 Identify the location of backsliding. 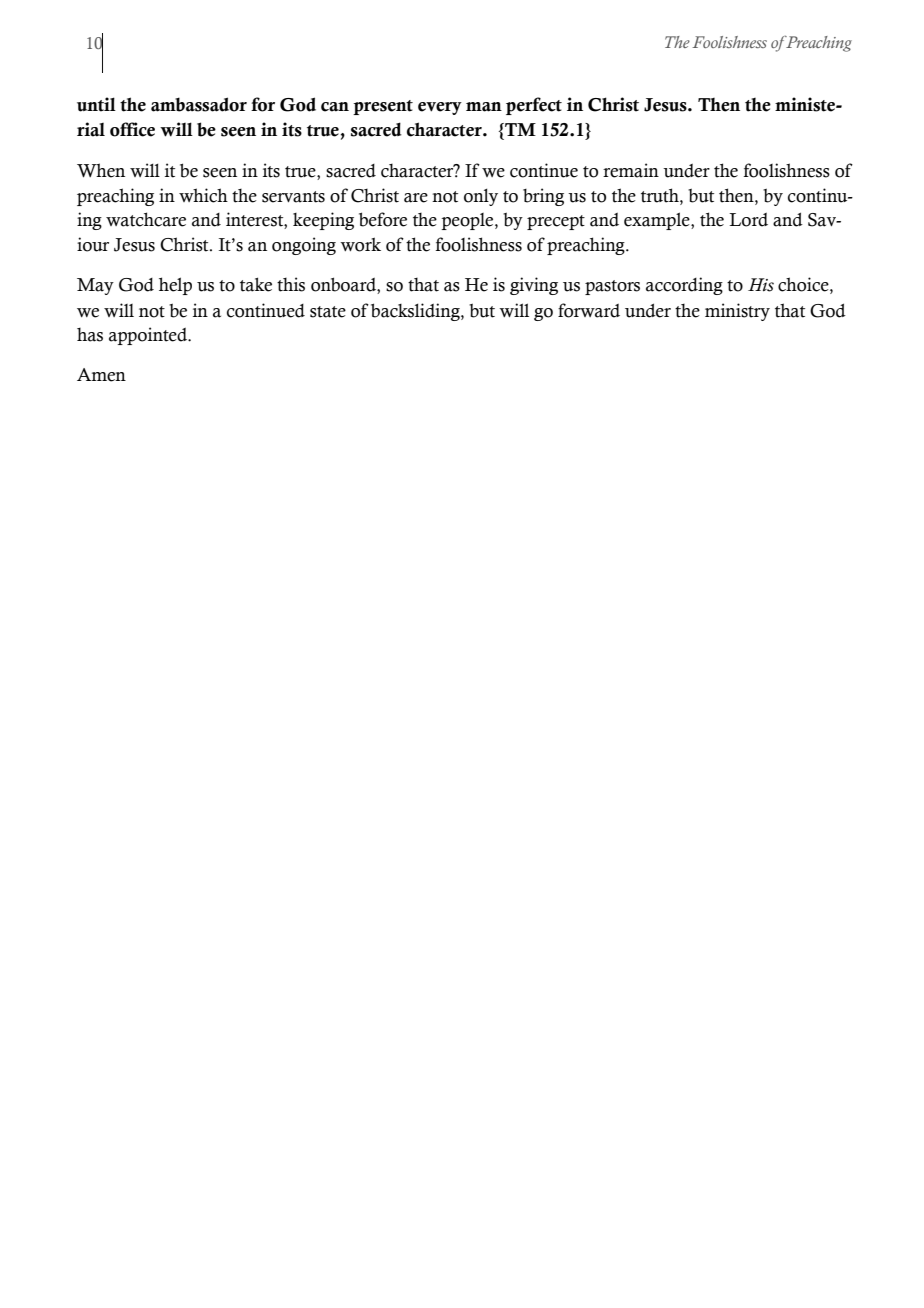
(416, 312).
